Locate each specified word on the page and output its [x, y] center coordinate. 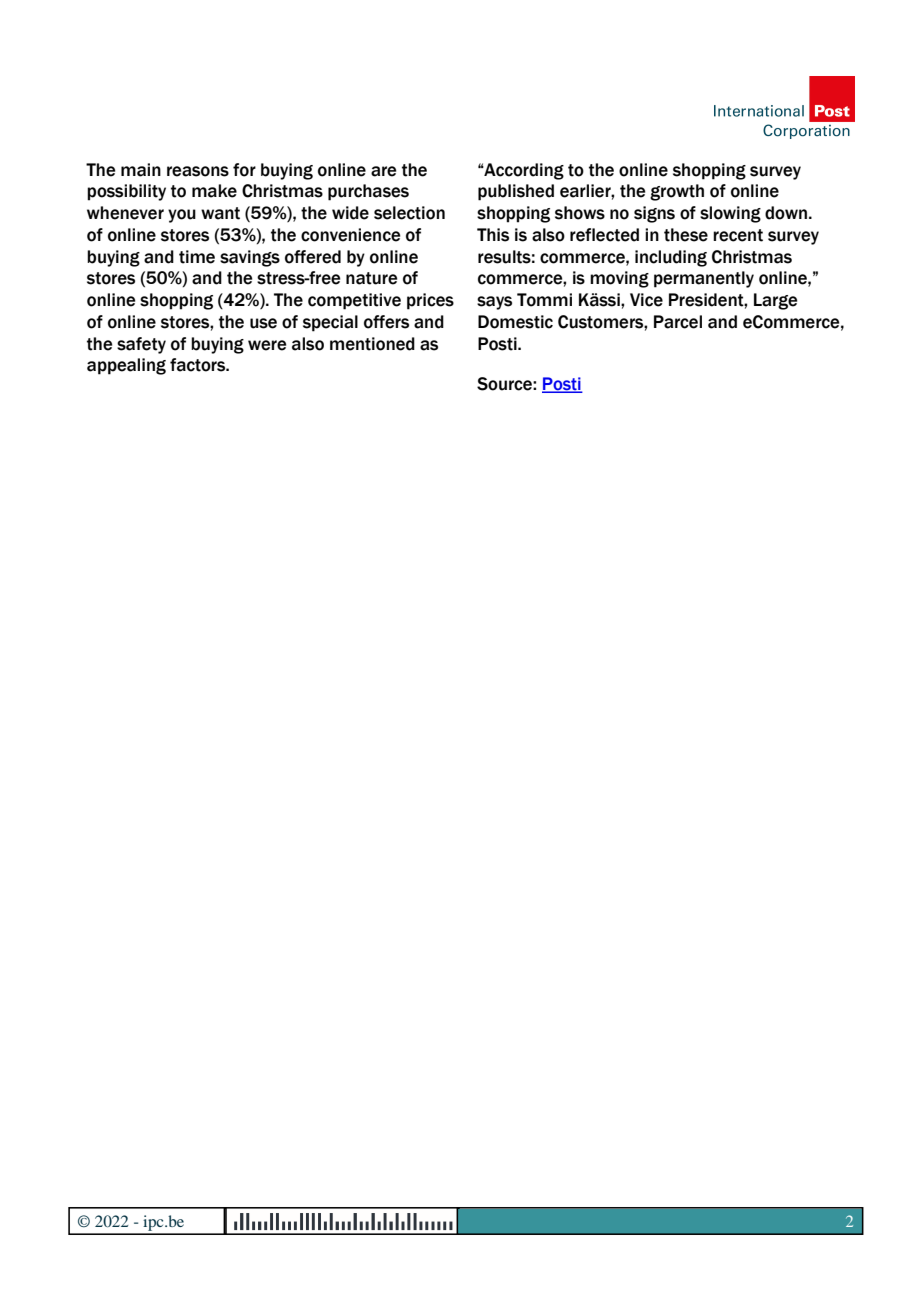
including [671, 258]
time [197, 257]
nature [371, 278]
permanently [704, 279]
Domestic [515, 322]
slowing [730, 214]
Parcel [678, 322]
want [220, 213]
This [493, 235]
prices [430, 301]
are [383, 171]
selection [409, 213]
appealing [126, 366]
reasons [198, 171]
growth [677, 192]
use [263, 323]
